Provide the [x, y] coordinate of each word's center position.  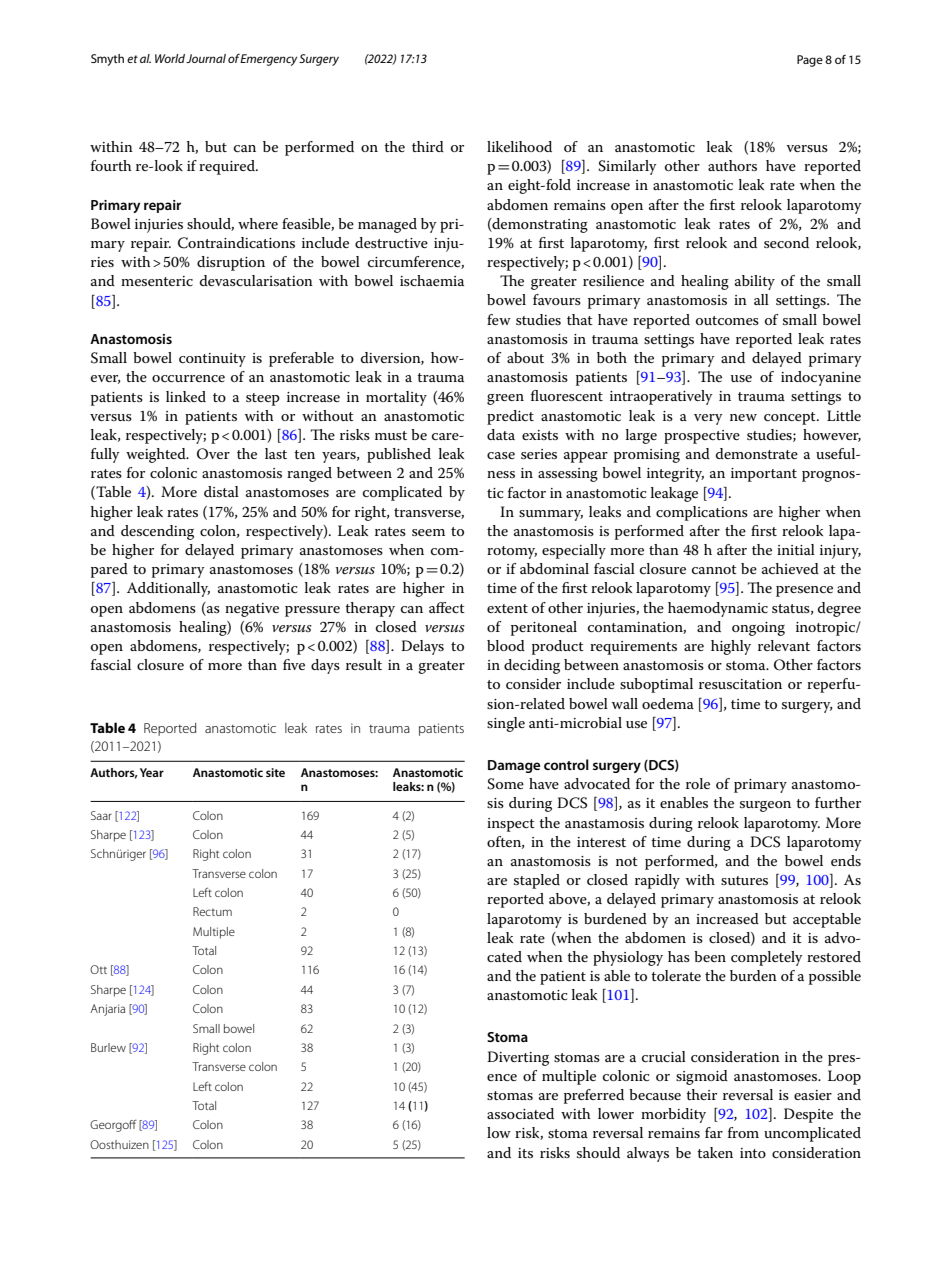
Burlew [108, 1047]
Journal [206, 58]
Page [810, 61]
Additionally [168, 589]
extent [507, 608]
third [428, 146]
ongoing [758, 629]
